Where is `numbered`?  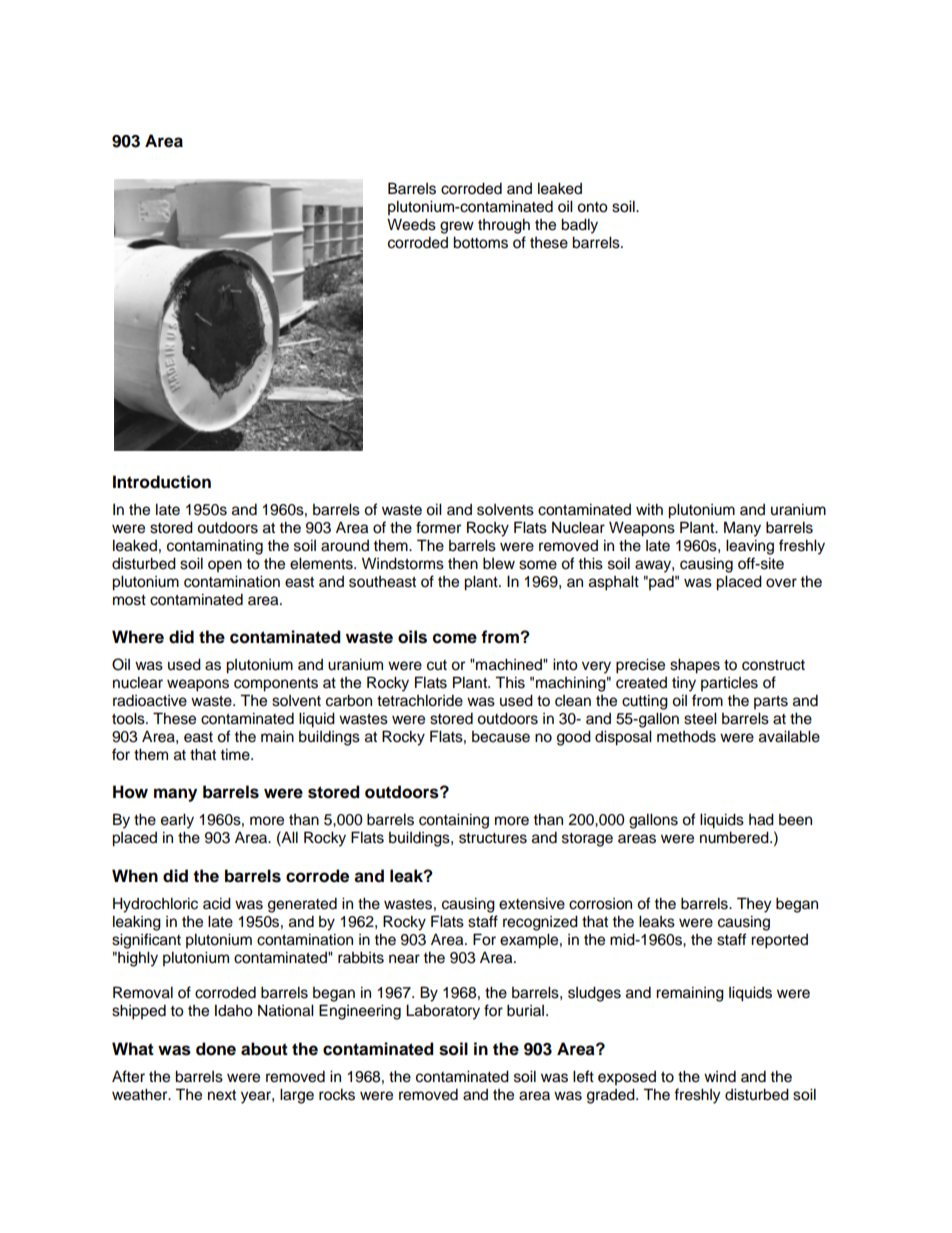
numbered is located at coordinates (735, 837).
